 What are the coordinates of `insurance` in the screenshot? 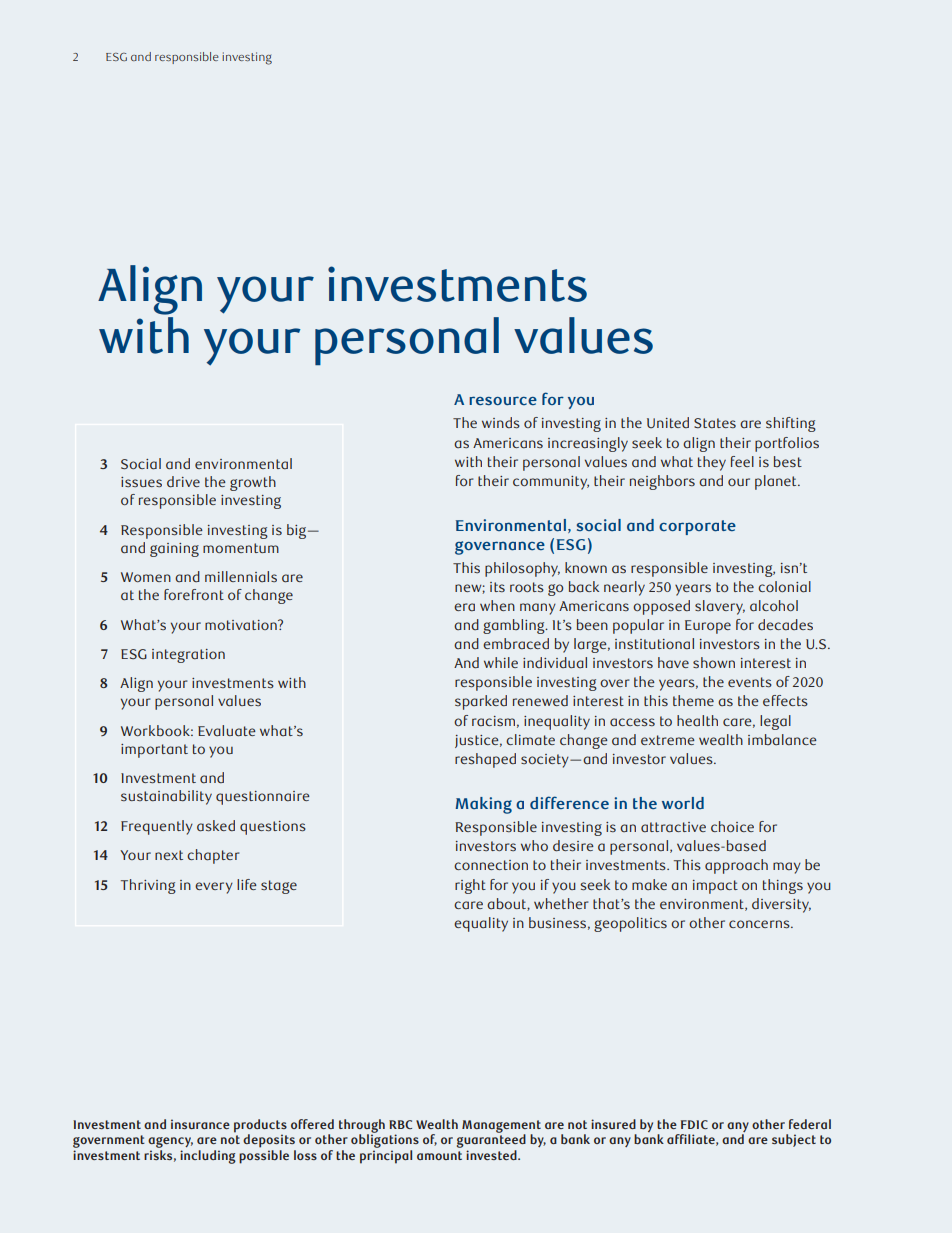 It's located at (200, 1124).
